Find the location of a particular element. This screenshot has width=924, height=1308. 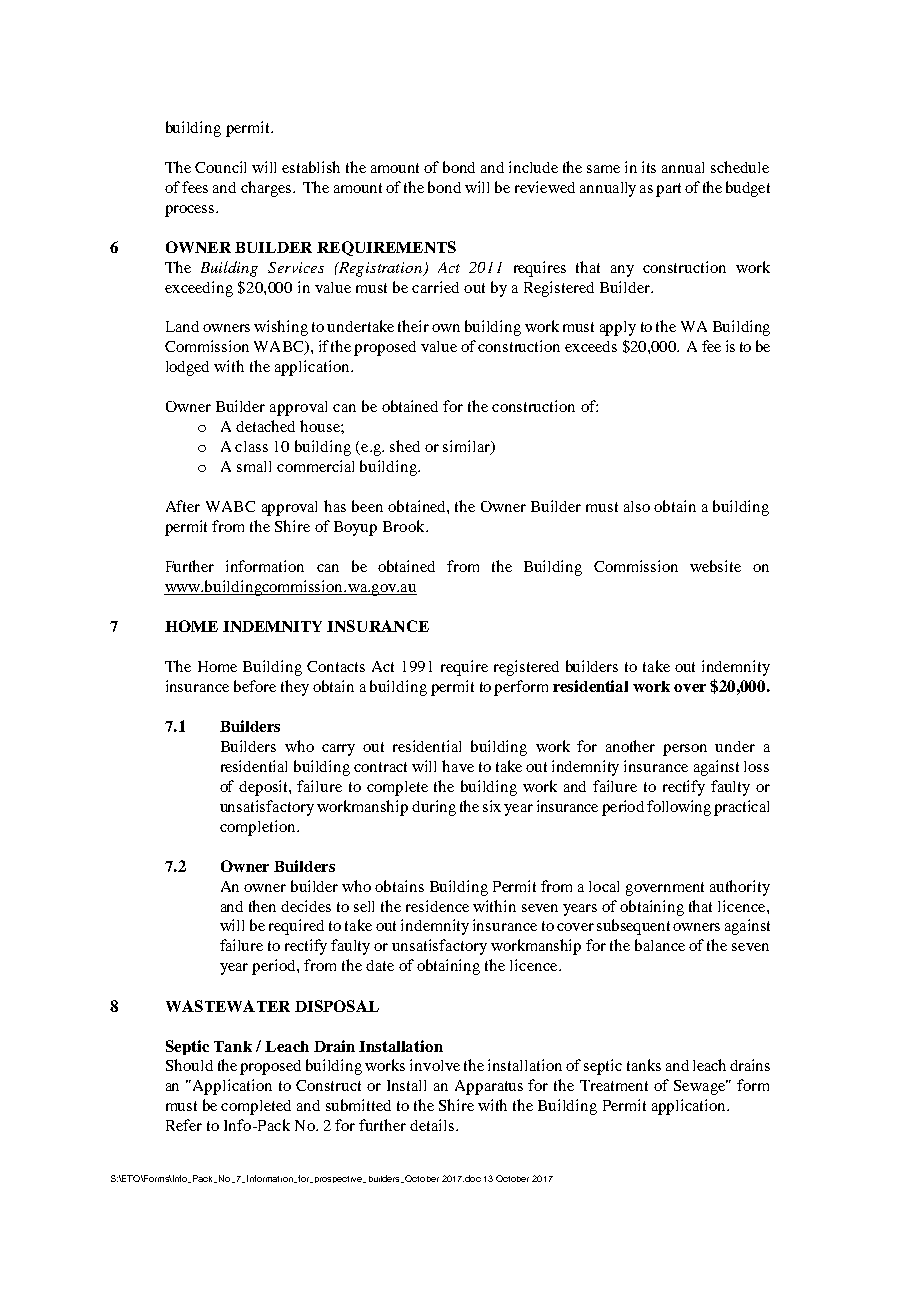

Sewage is located at coordinates (701, 1087).
